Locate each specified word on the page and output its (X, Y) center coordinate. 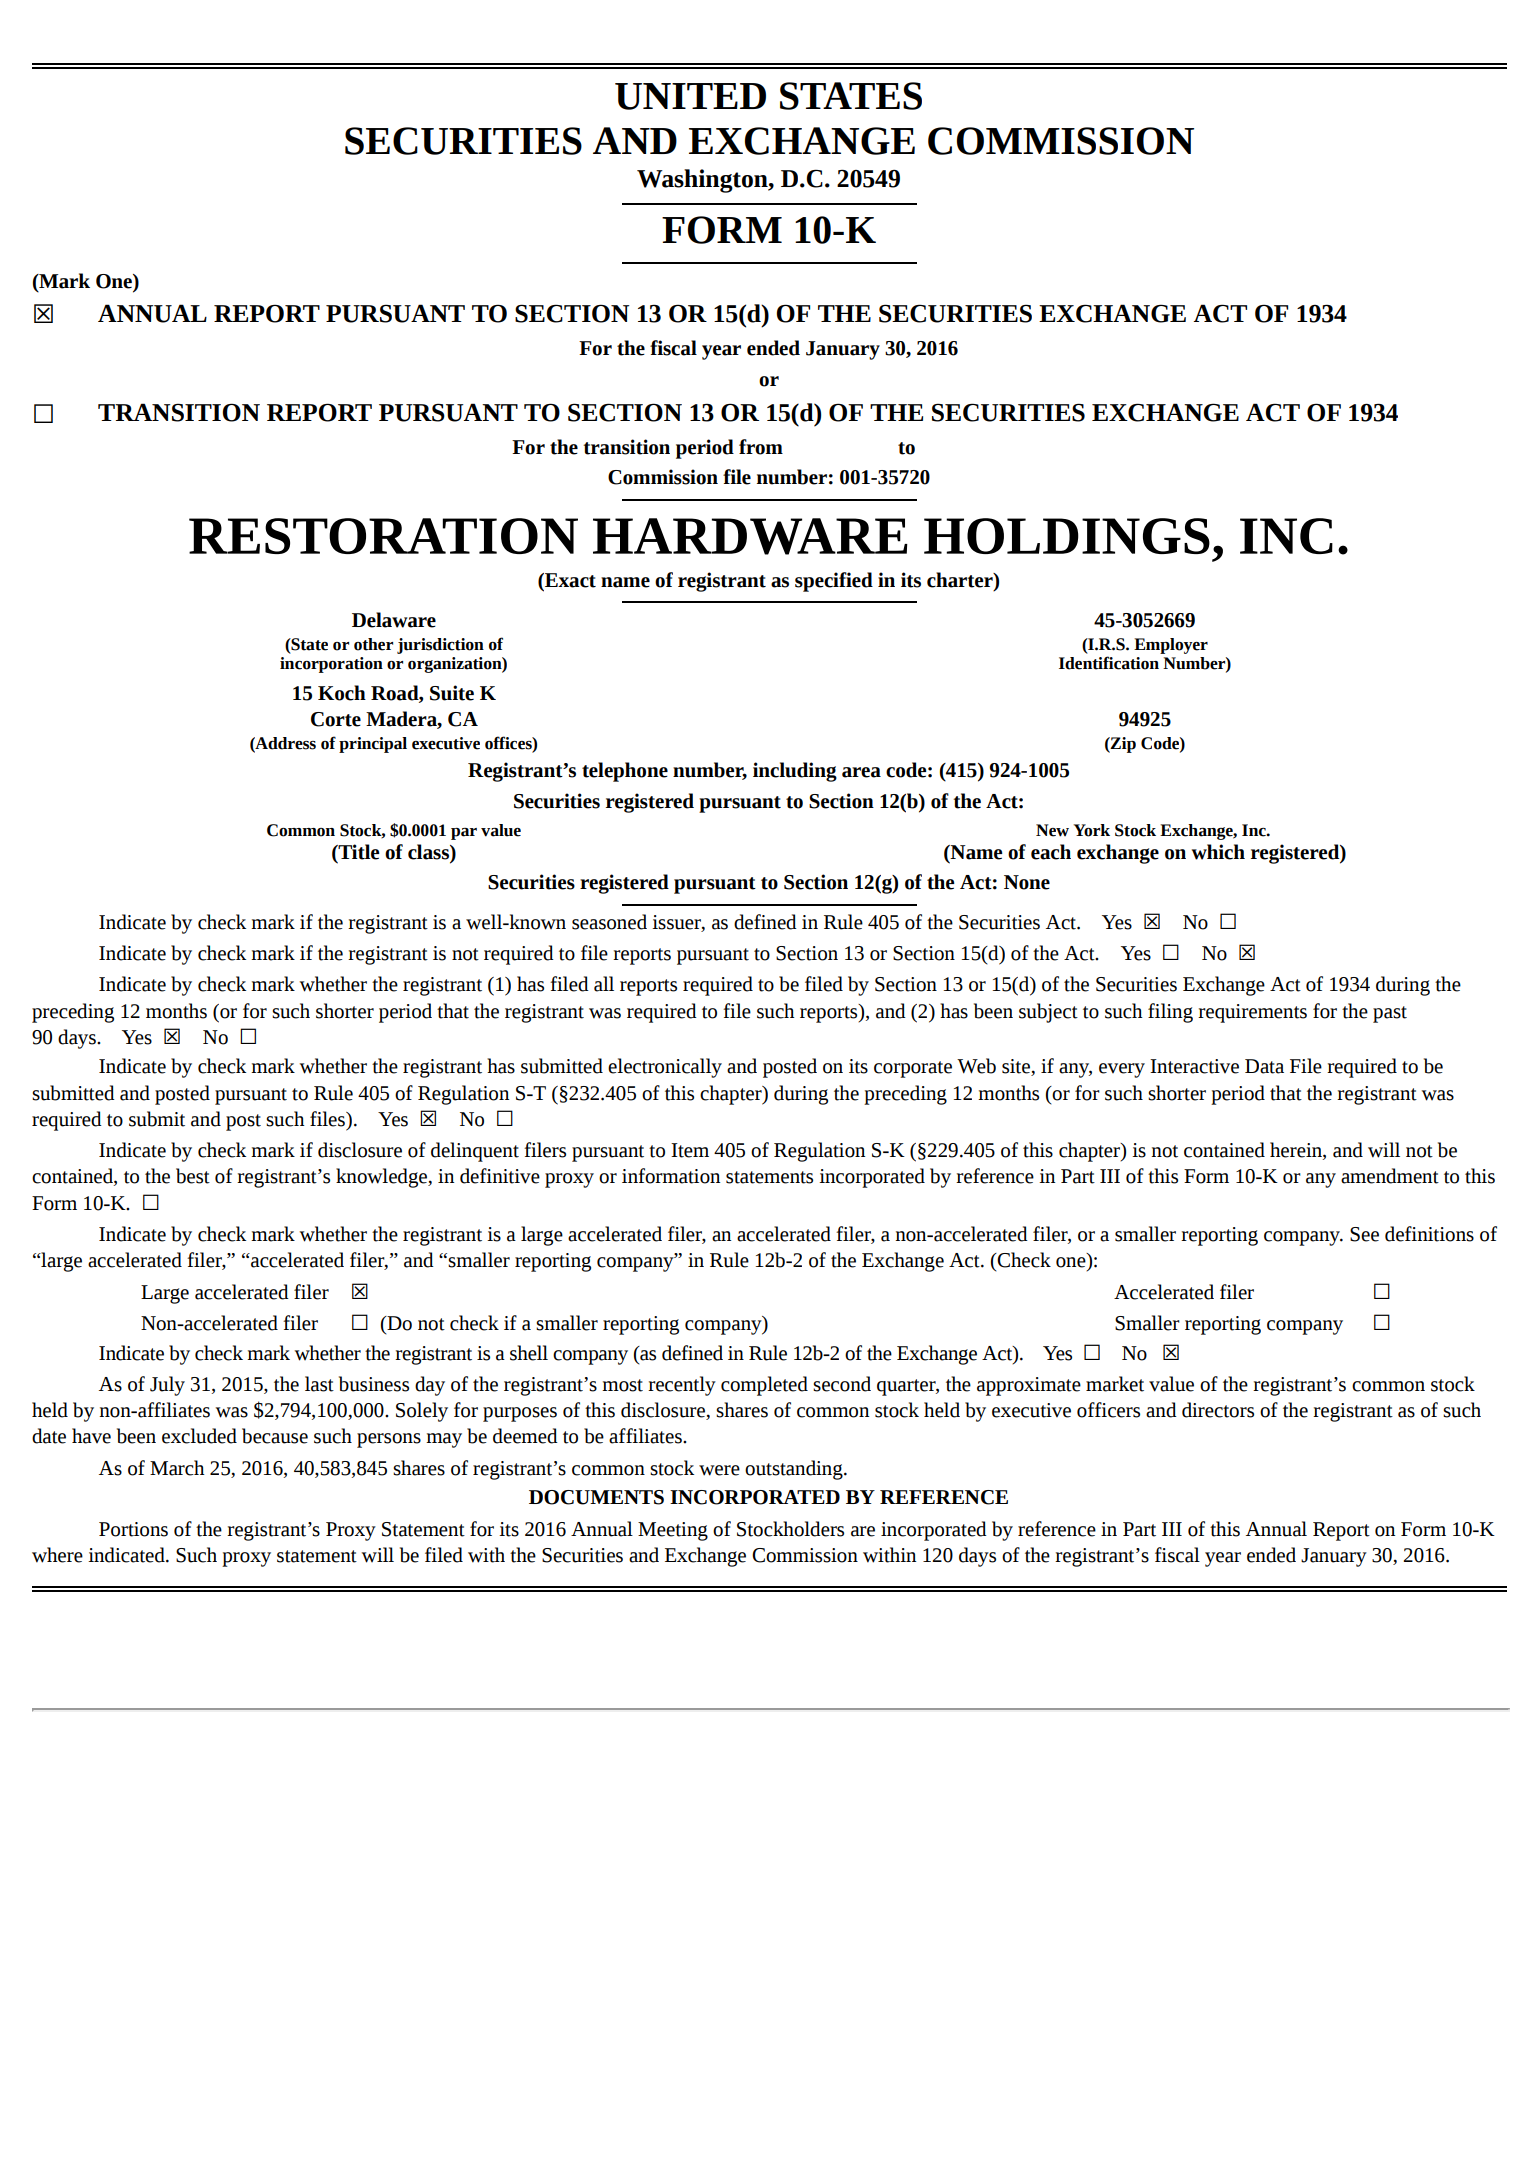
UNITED (690, 96)
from (761, 447)
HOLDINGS (1067, 536)
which (1218, 852)
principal (373, 745)
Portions (133, 1529)
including (795, 772)
